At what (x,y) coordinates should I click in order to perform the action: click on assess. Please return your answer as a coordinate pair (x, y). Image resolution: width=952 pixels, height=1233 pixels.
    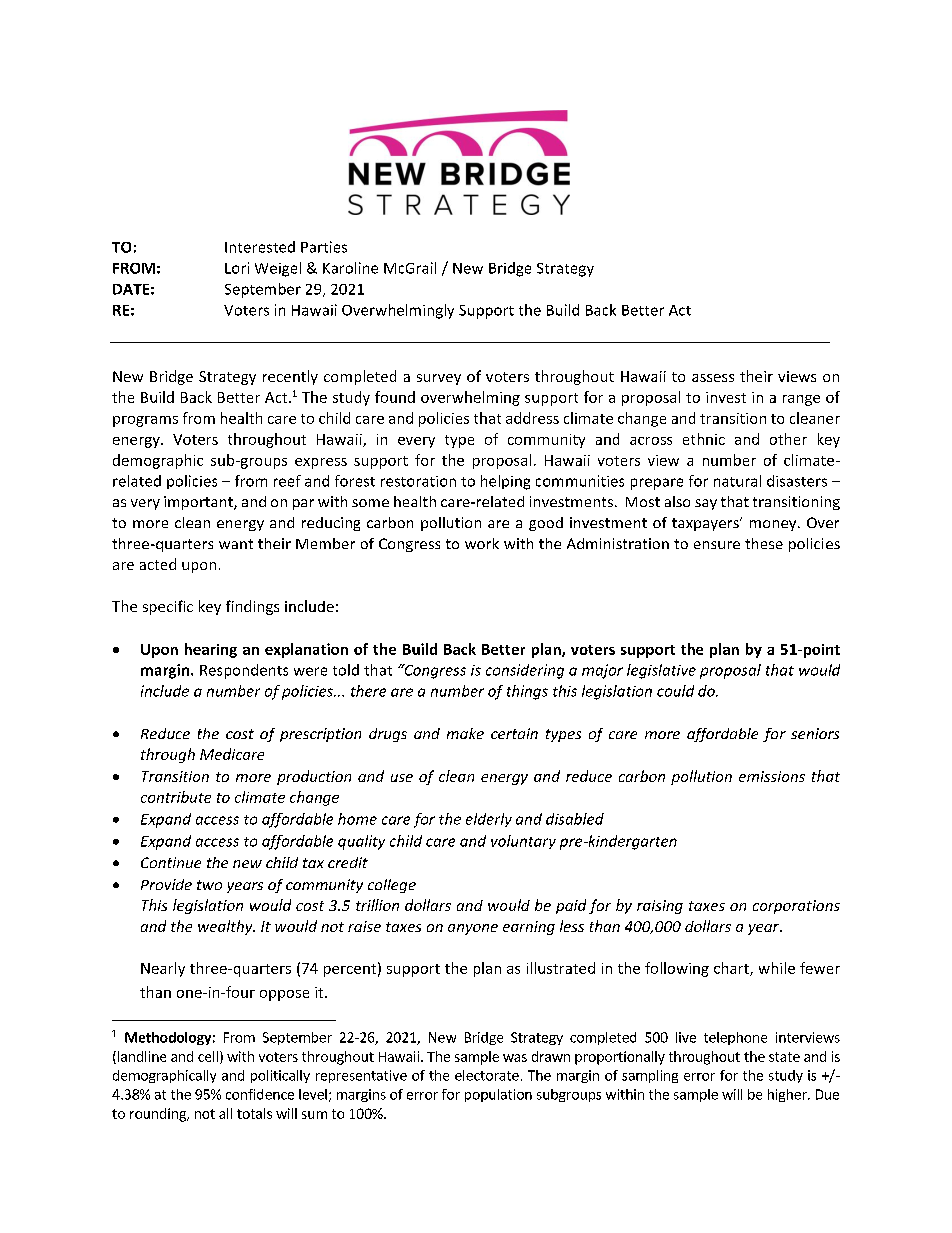
    Looking at the image, I should click on (713, 378).
